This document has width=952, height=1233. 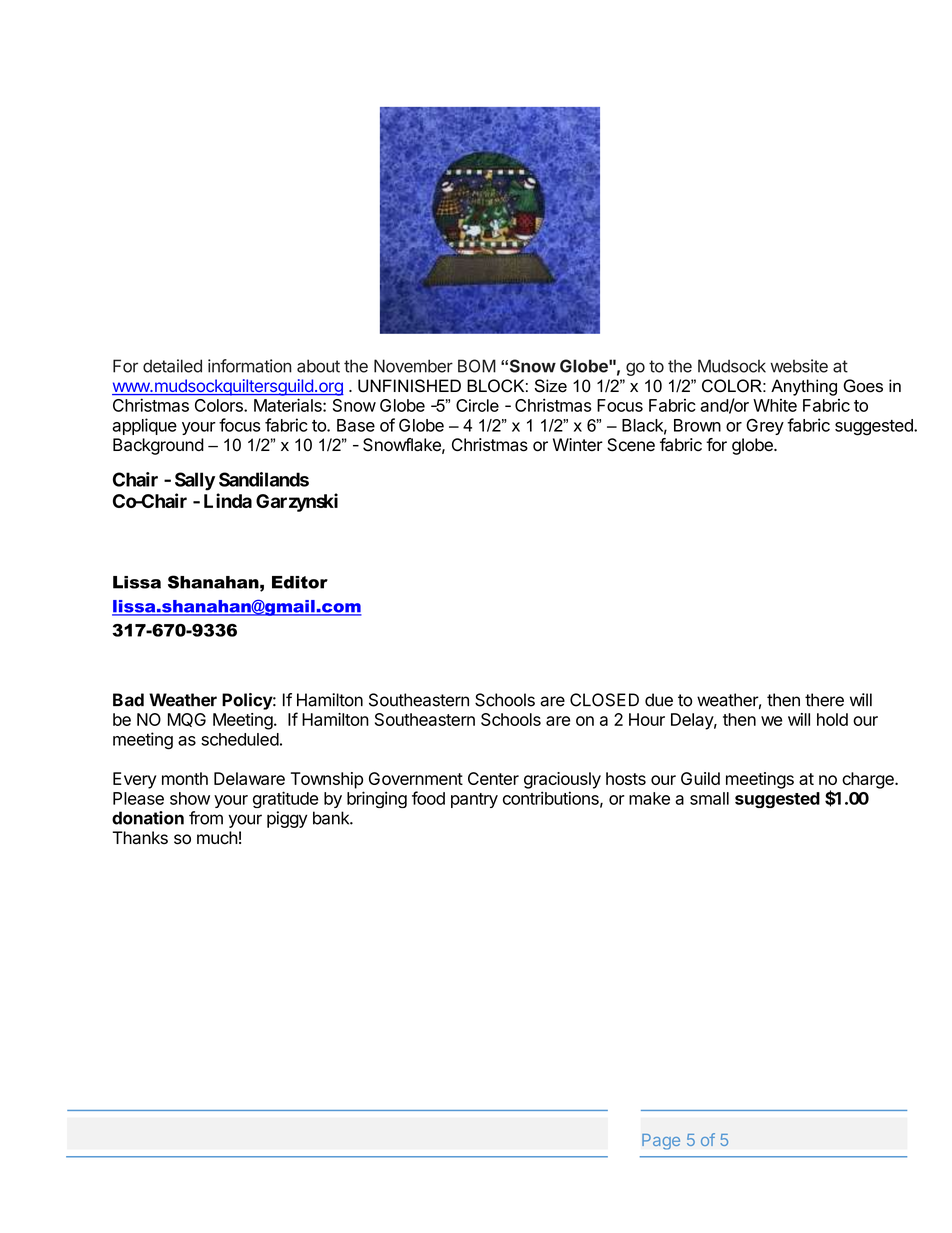 I want to click on bank, so click(x=332, y=818).
